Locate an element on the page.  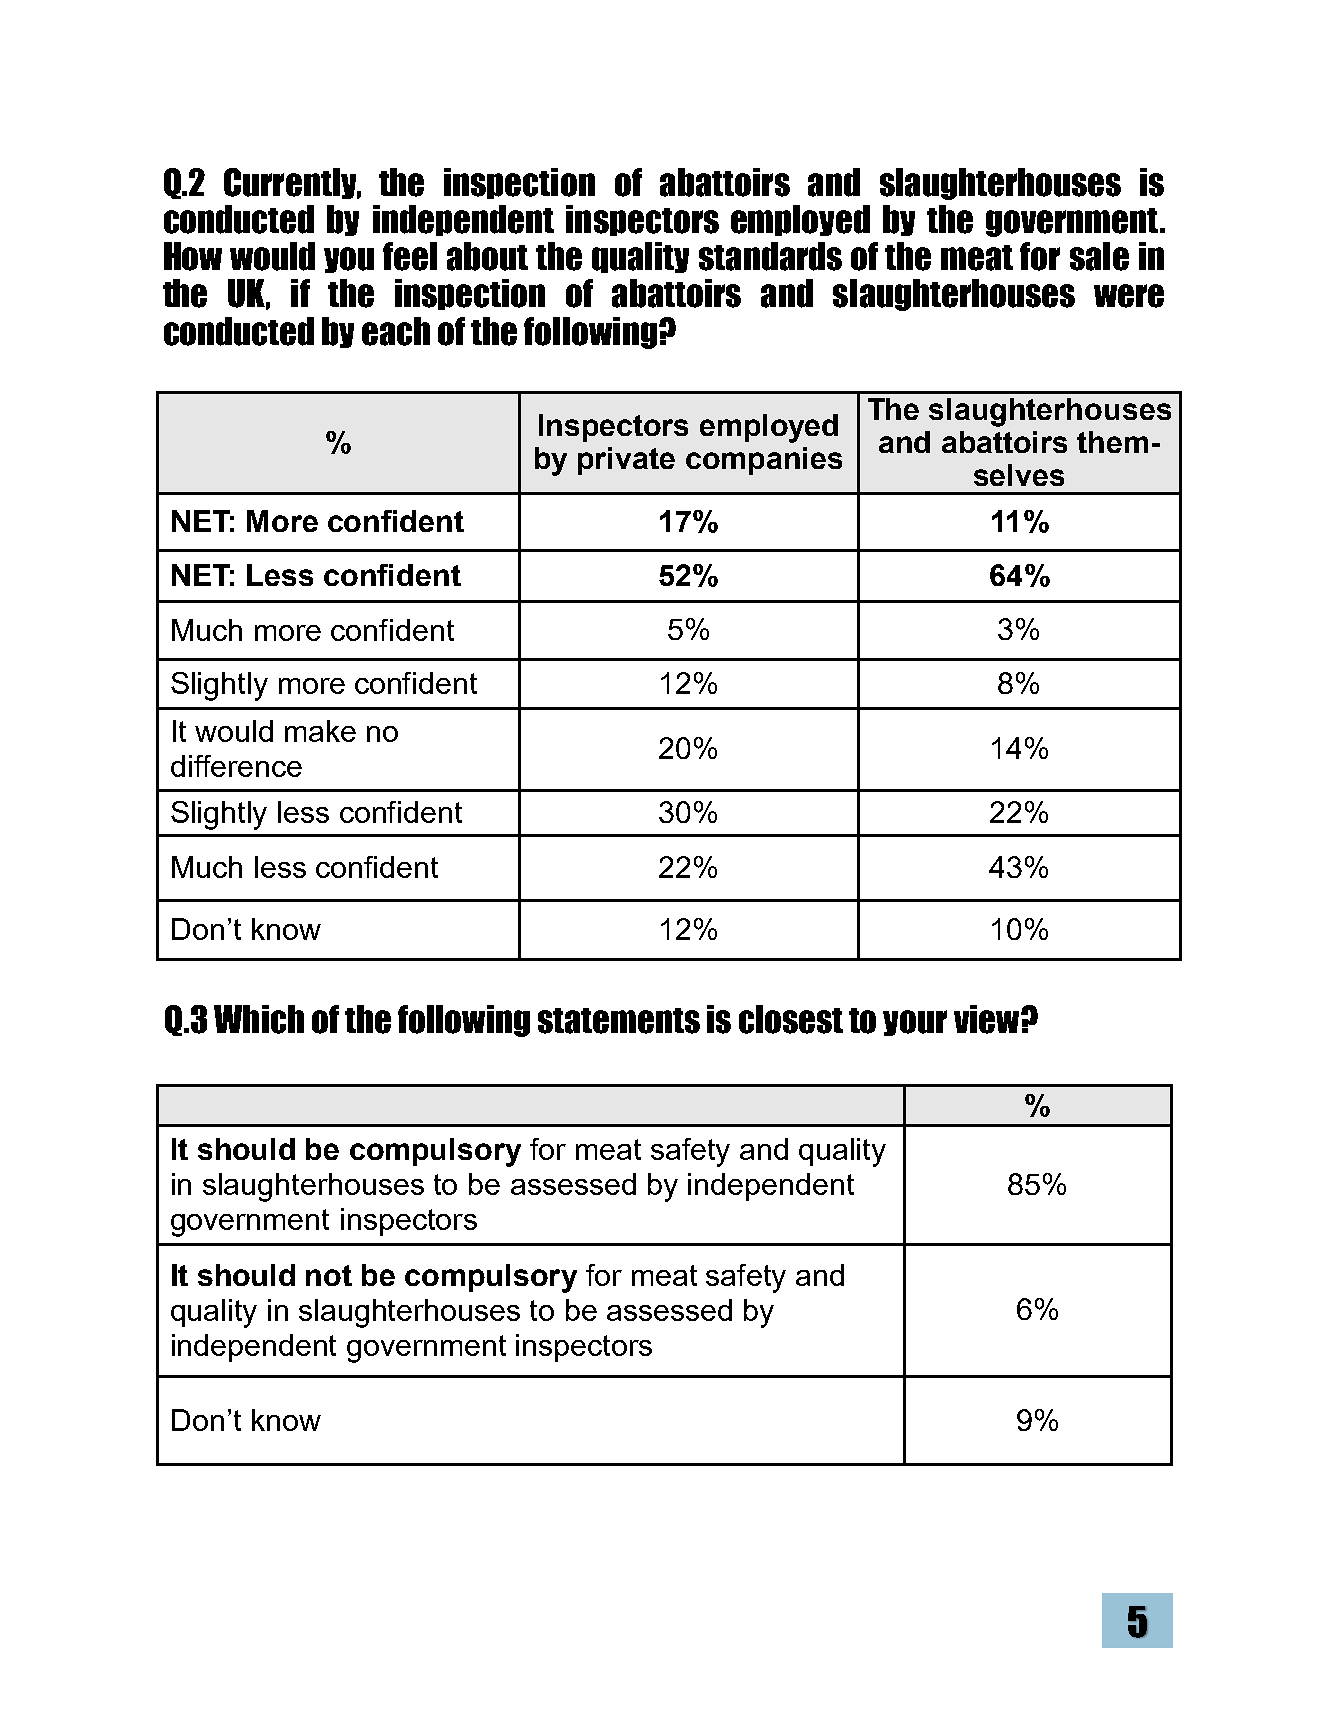
not is located at coordinates (329, 1275).
